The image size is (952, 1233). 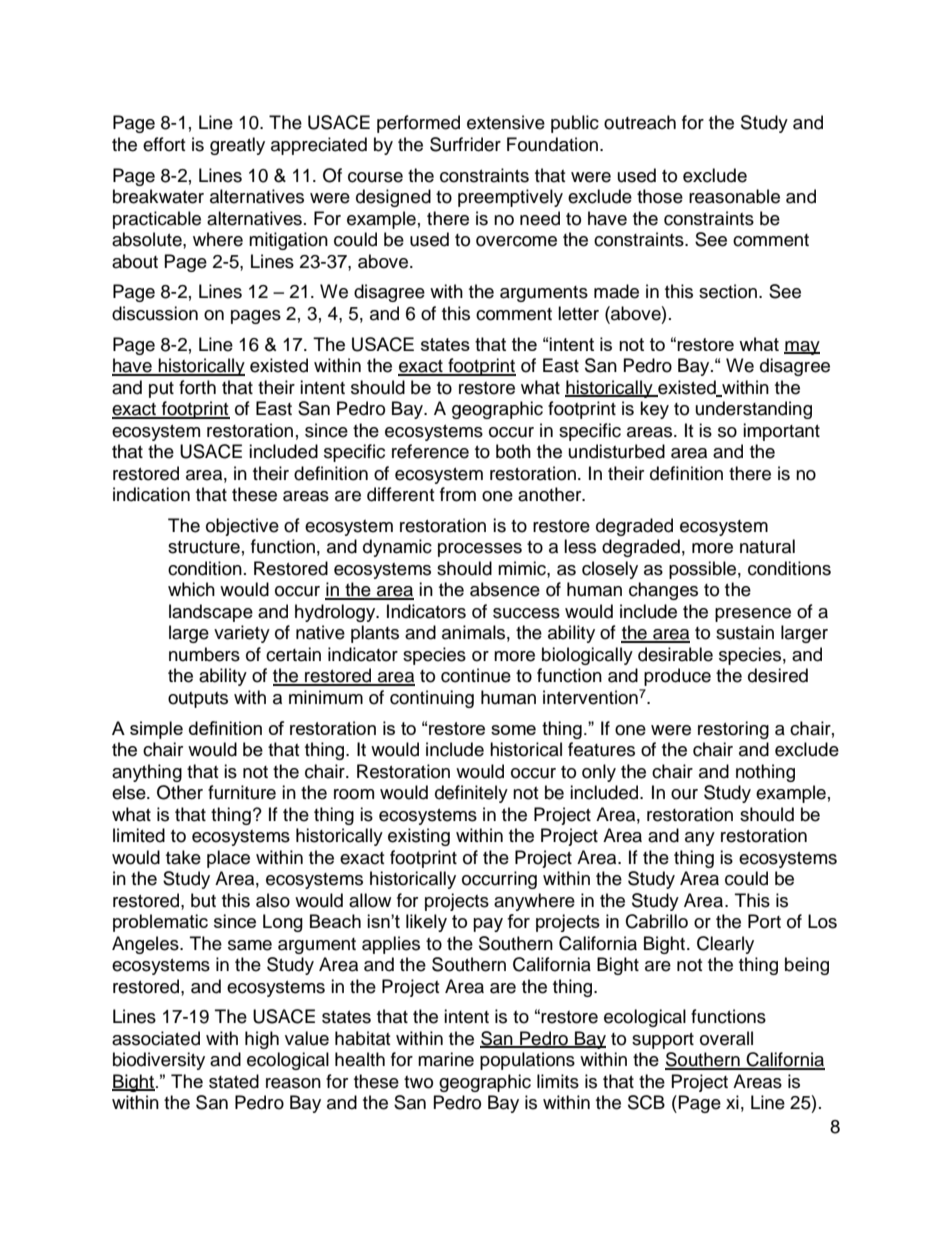 What do you see at coordinates (237, 146) in the screenshot?
I see `greatly` at bounding box center [237, 146].
